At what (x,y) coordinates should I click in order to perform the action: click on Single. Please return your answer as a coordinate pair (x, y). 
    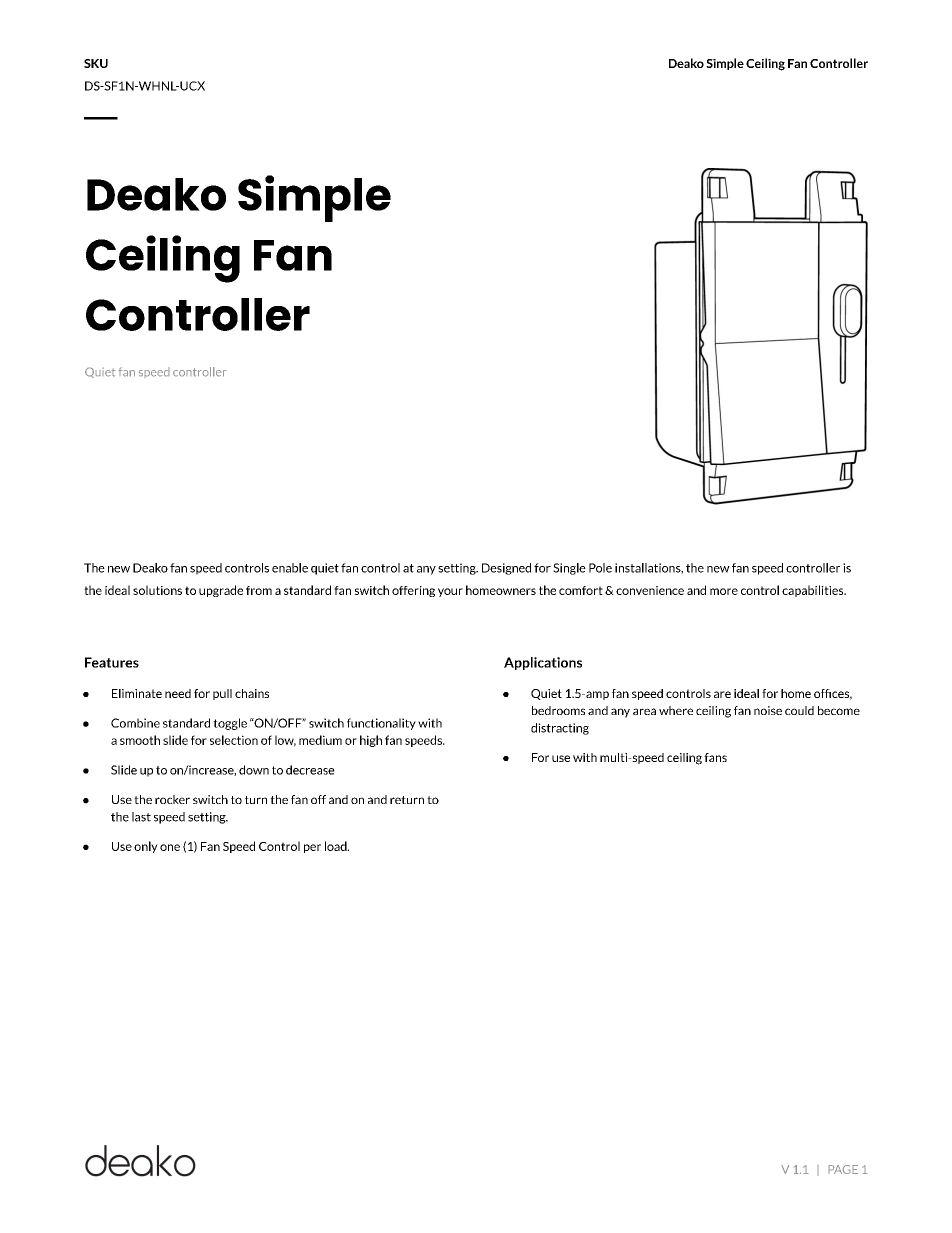
    Looking at the image, I should click on (569, 569).
